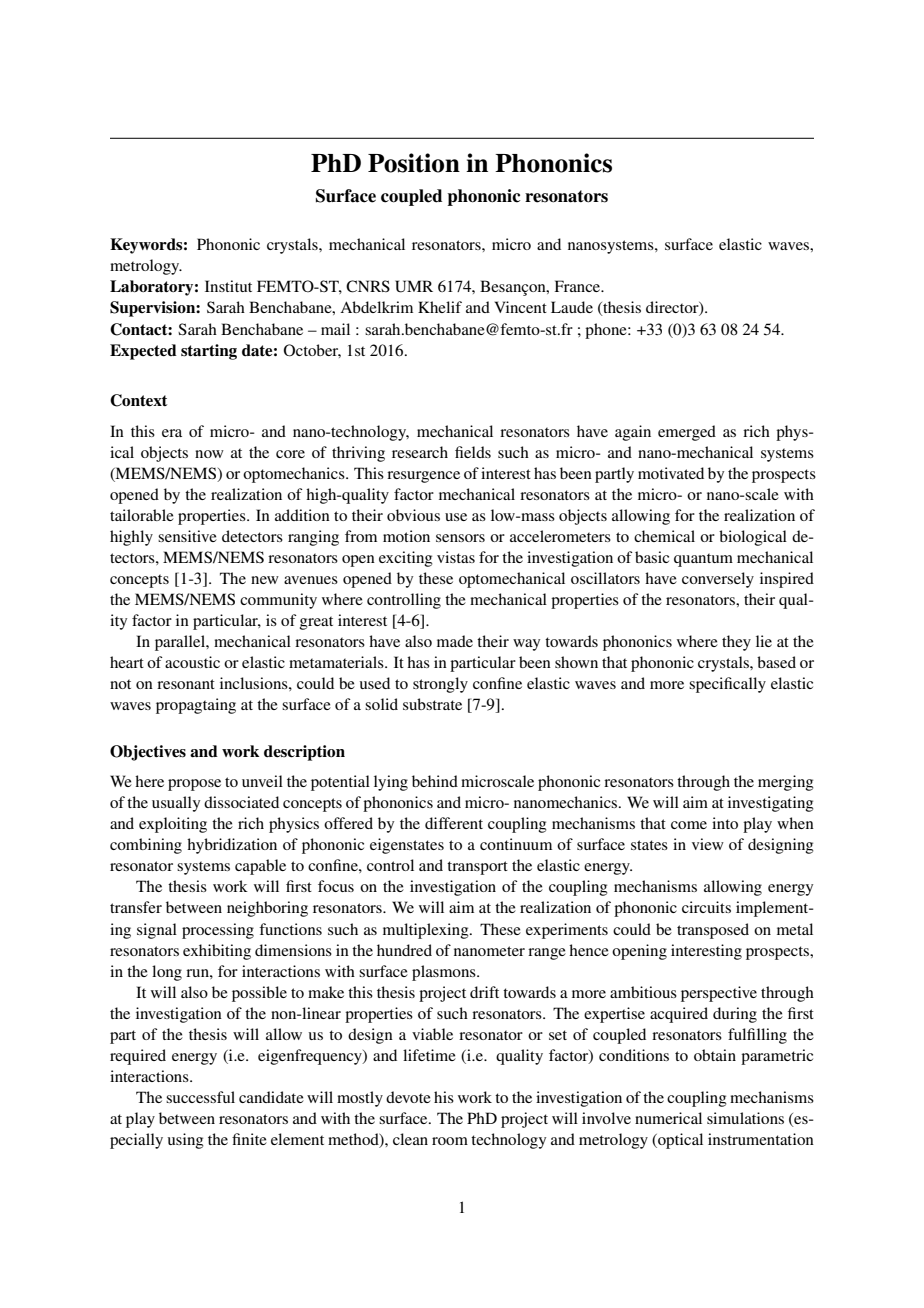 Image resolution: width=924 pixels, height=1308 pixels. What do you see at coordinates (200, 1097) in the screenshot?
I see `successful` at bounding box center [200, 1097].
